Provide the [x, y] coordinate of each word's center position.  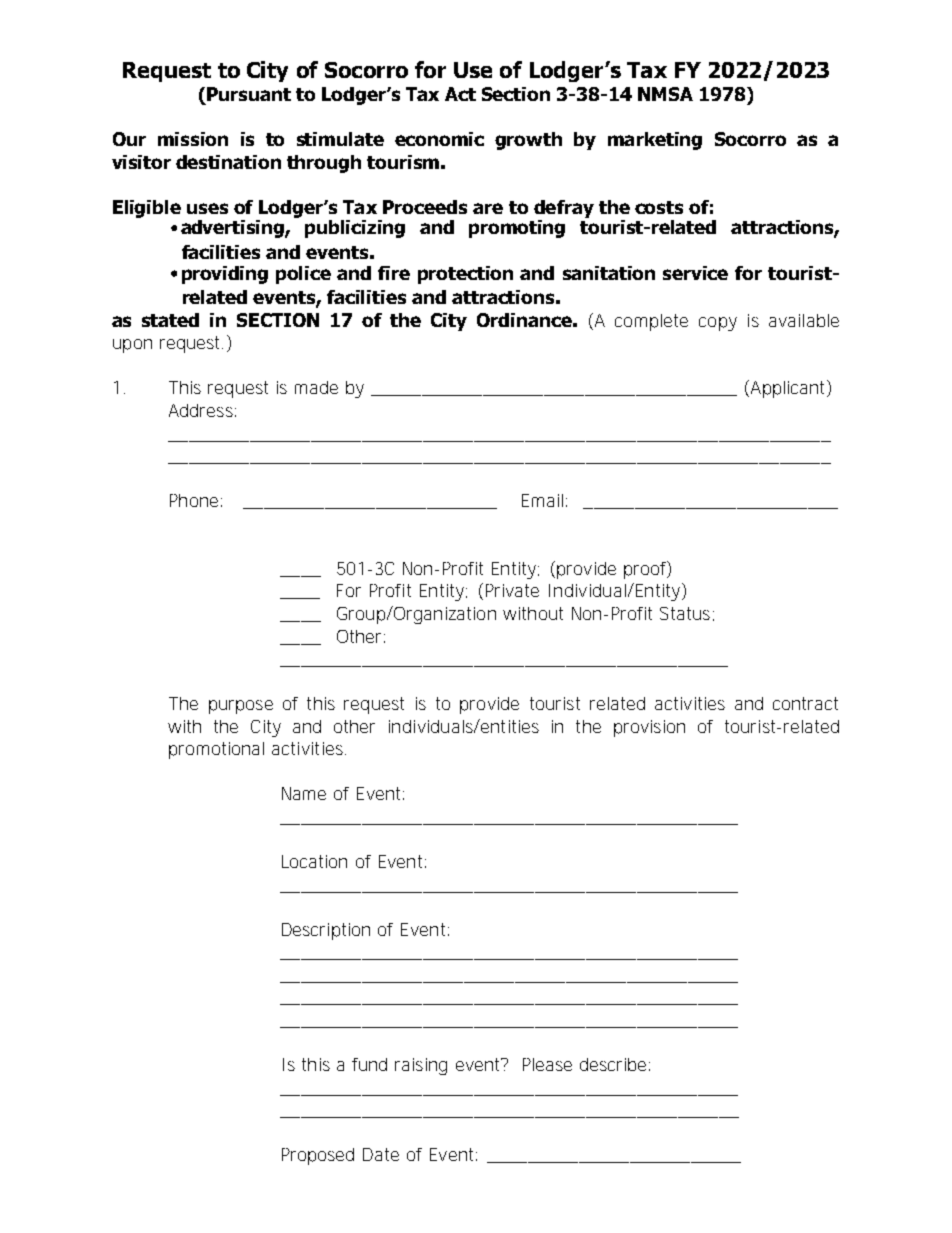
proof [646, 570]
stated [170, 320]
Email [542, 500]
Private [512, 590]
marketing [655, 141]
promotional [216, 750]
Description [326, 931]
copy [718, 324]
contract [805, 703]
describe [613, 1064]
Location [314, 861]
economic [439, 139]
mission [193, 139]
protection [465, 275]
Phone [194, 500]
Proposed [318, 1156]
